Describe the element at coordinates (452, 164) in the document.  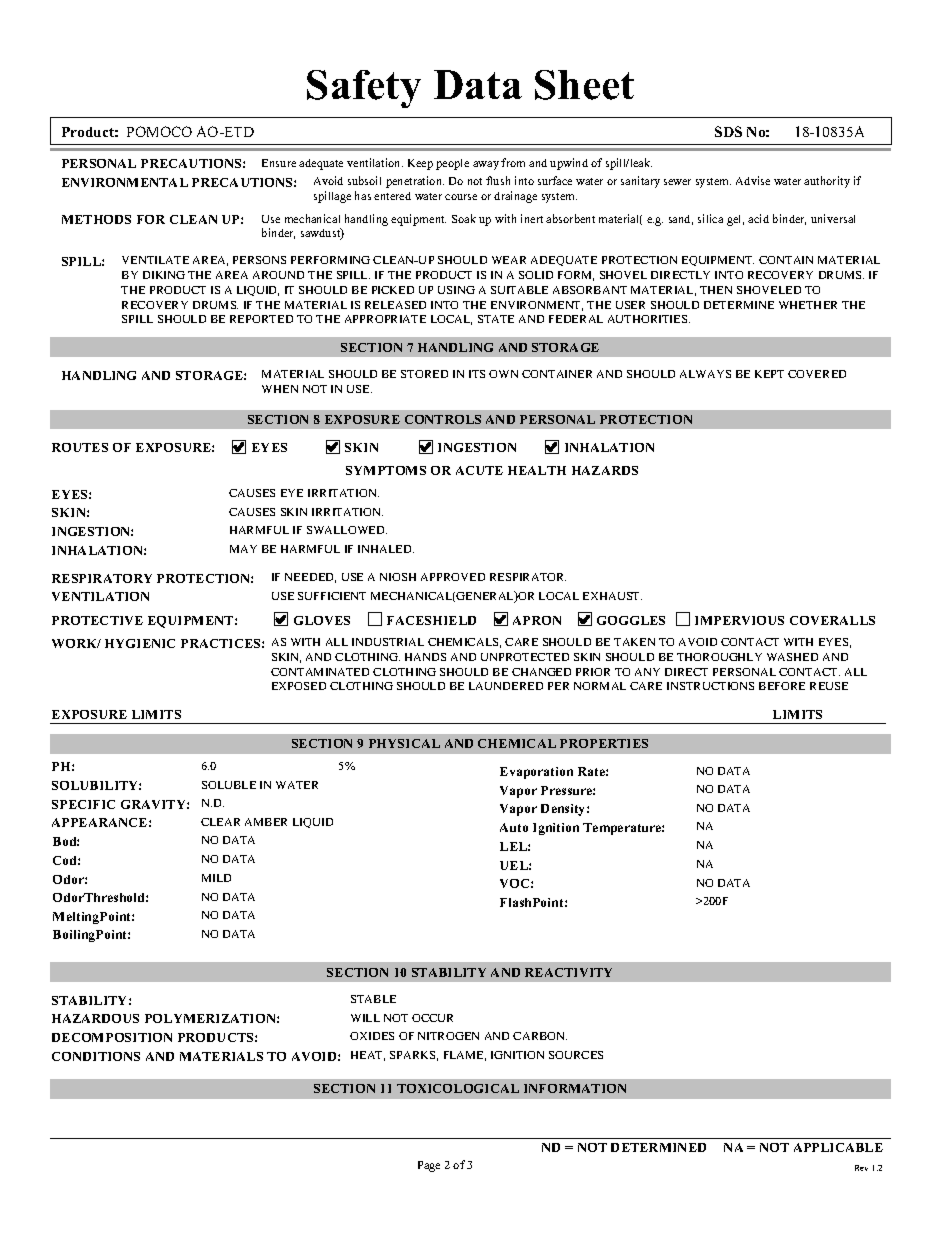
I see `people` at that location.
